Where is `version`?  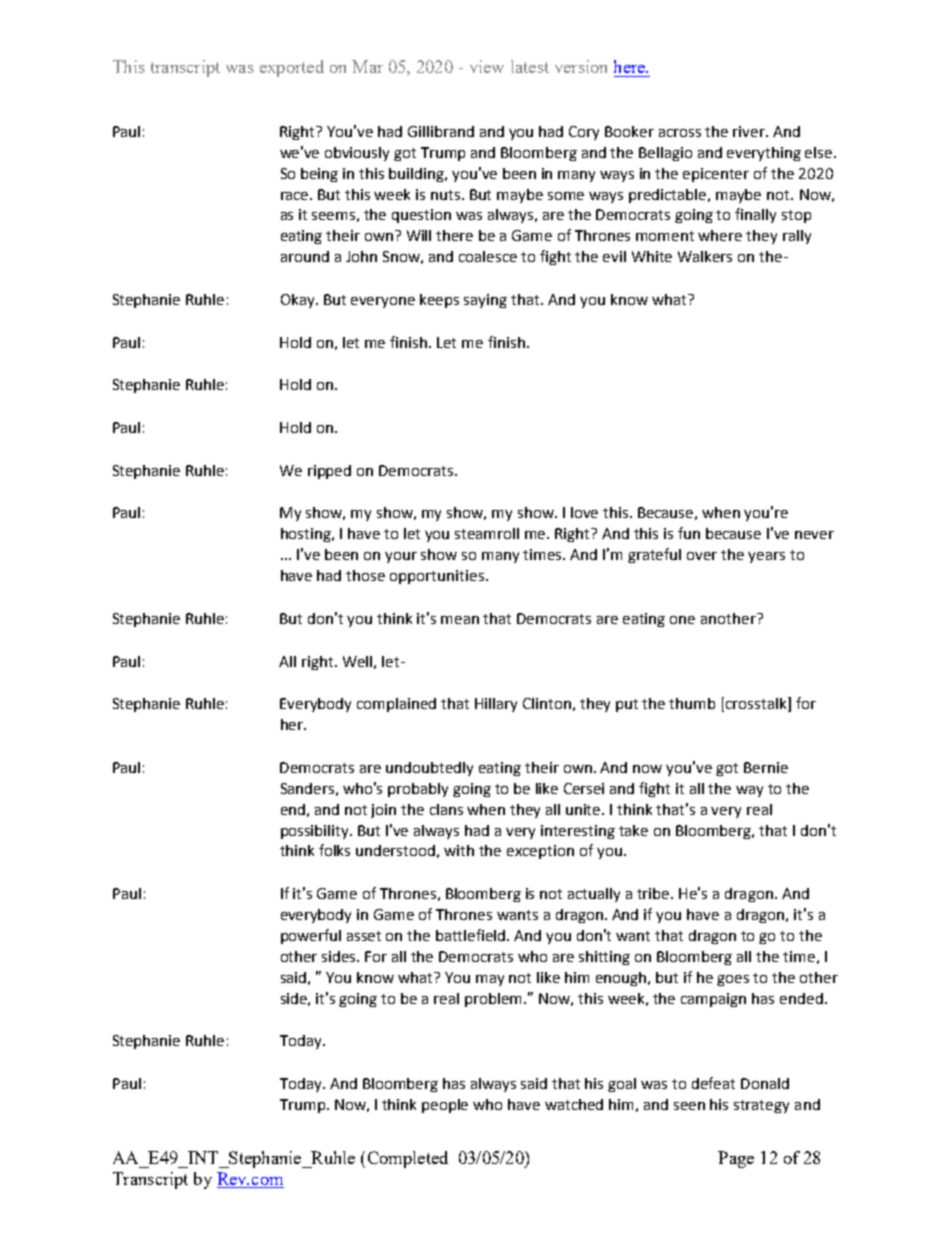
version is located at coordinates (581, 66).
